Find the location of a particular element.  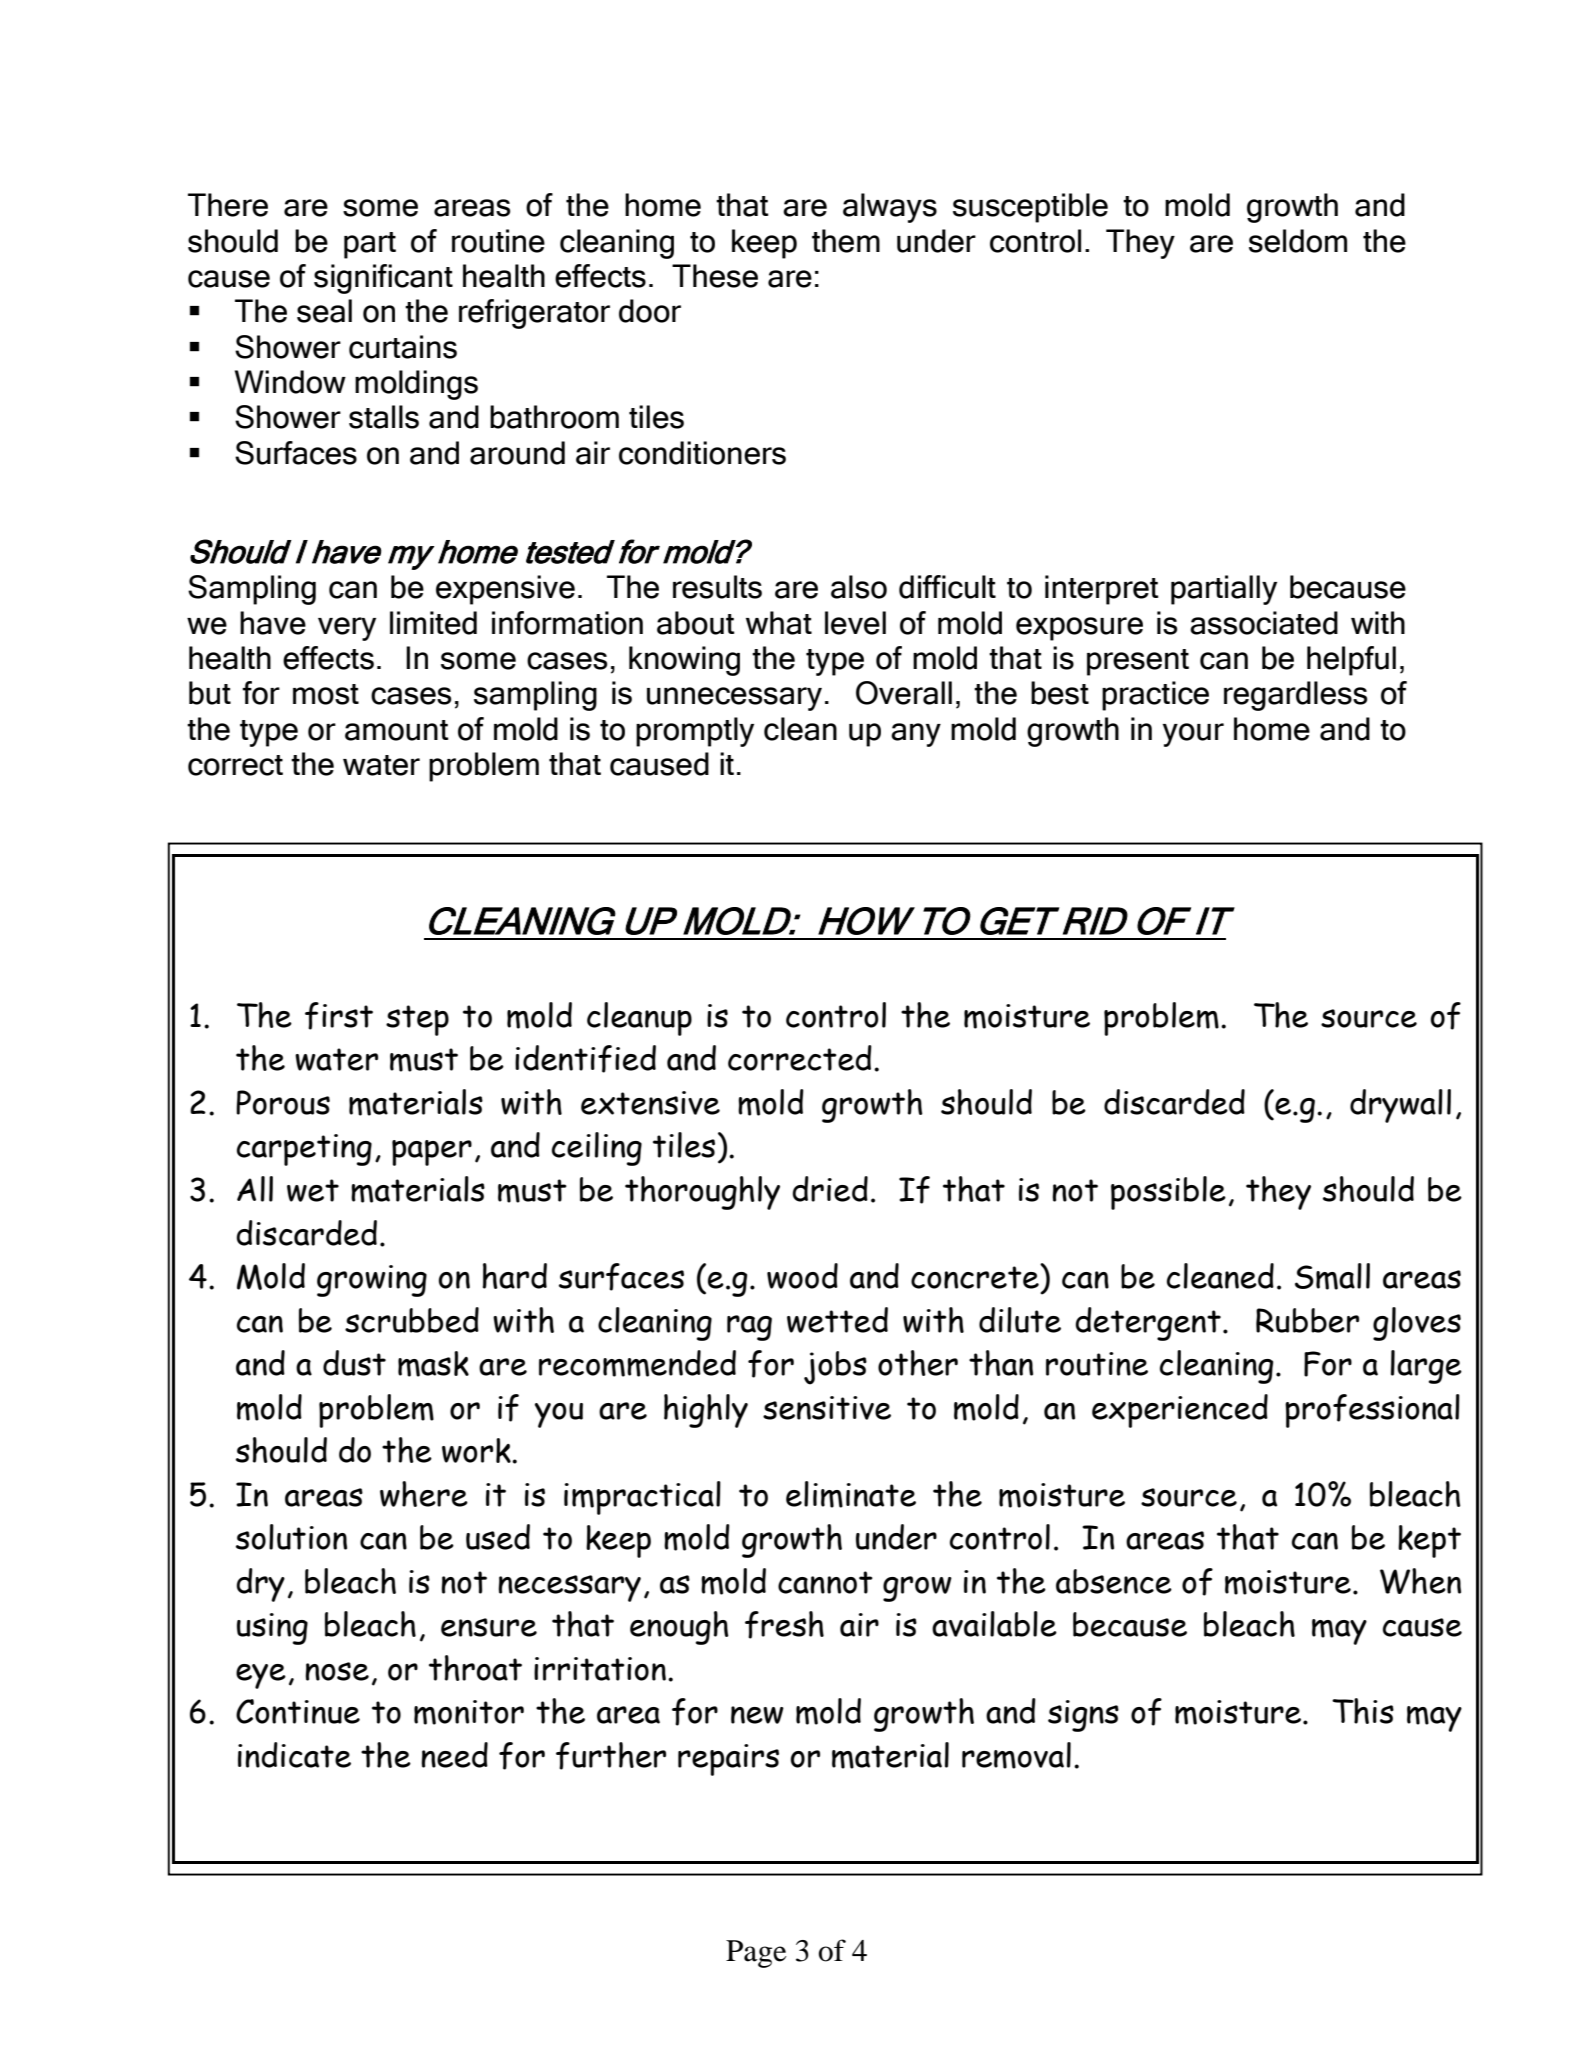

Page is located at coordinates (756, 1954).
